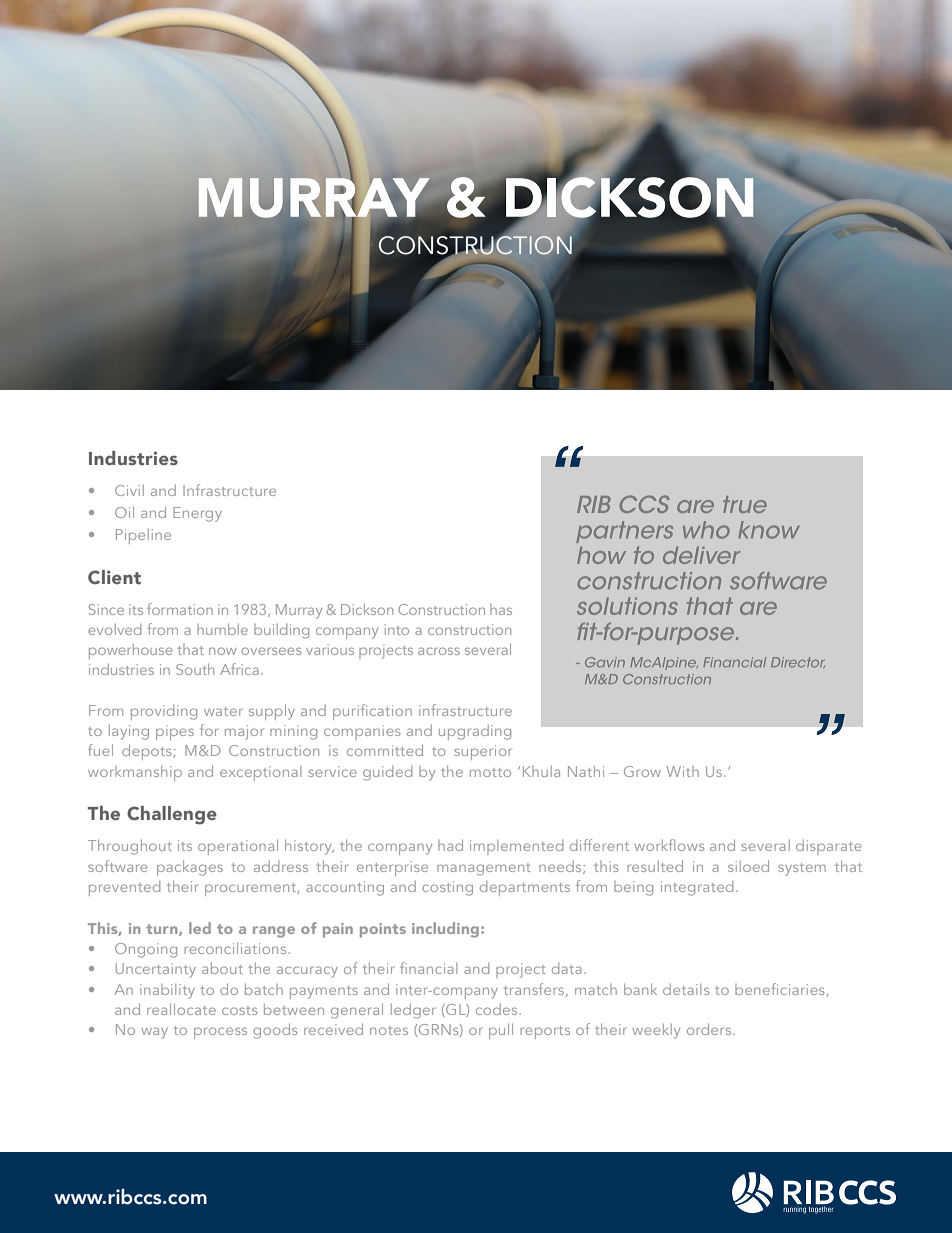  I want to click on operational, so click(238, 847).
